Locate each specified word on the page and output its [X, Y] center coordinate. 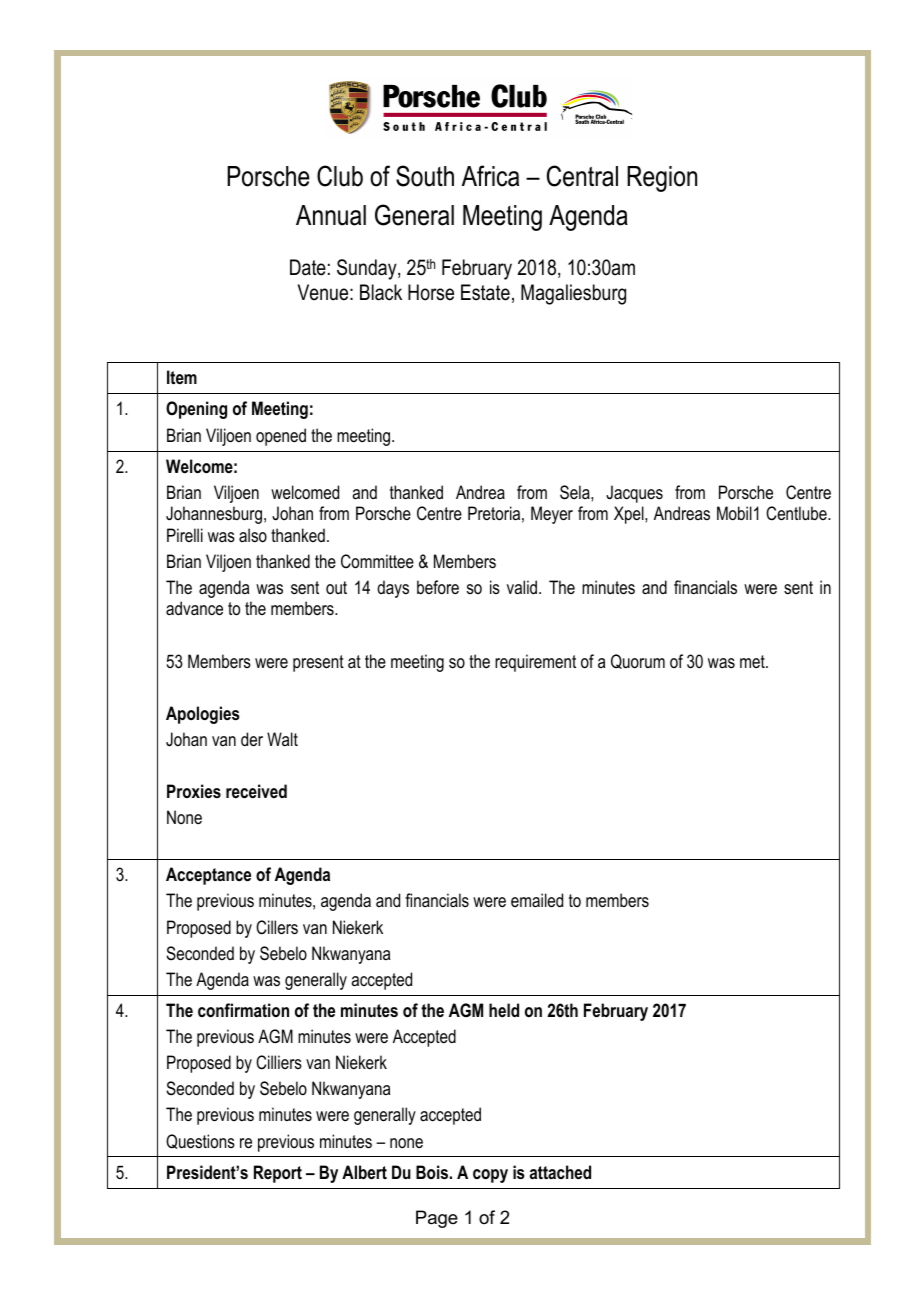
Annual [331, 215]
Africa [490, 176]
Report [278, 1174]
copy [490, 1176]
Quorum [638, 661]
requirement [535, 663]
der [252, 739]
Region [662, 179]
